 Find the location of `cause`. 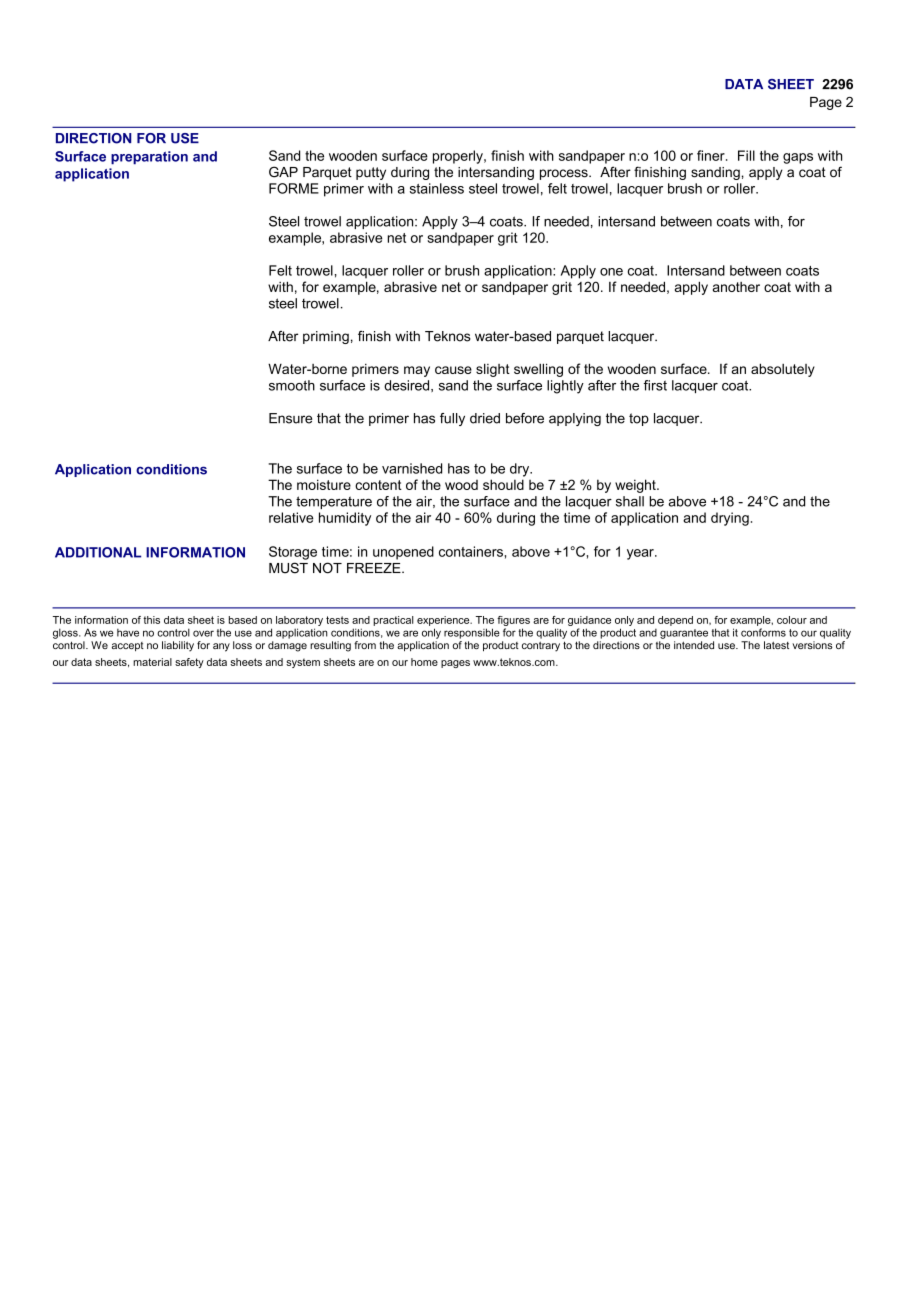

cause is located at coordinates (453, 370).
